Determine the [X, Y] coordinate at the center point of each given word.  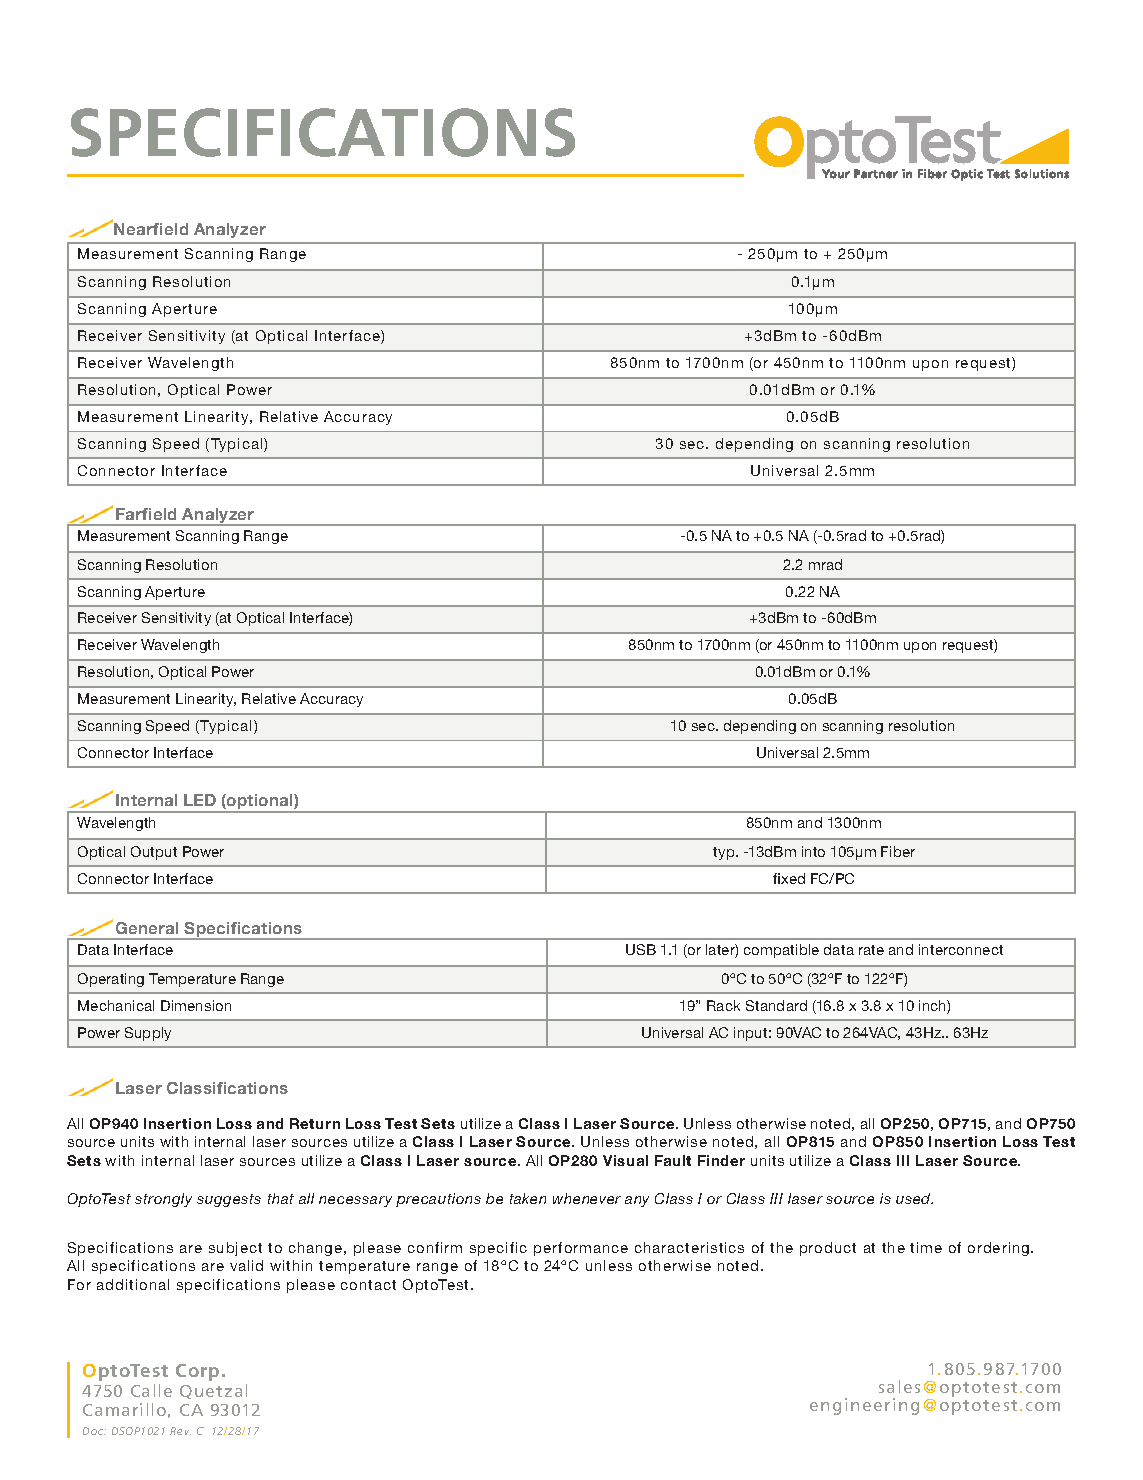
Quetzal [213, 1391]
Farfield [146, 514]
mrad [825, 564]
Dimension [196, 1005]
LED [200, 800]
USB [641, 949]
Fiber [898, 851]
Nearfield [151, 229]
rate [871, 950]
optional [260, 803]
